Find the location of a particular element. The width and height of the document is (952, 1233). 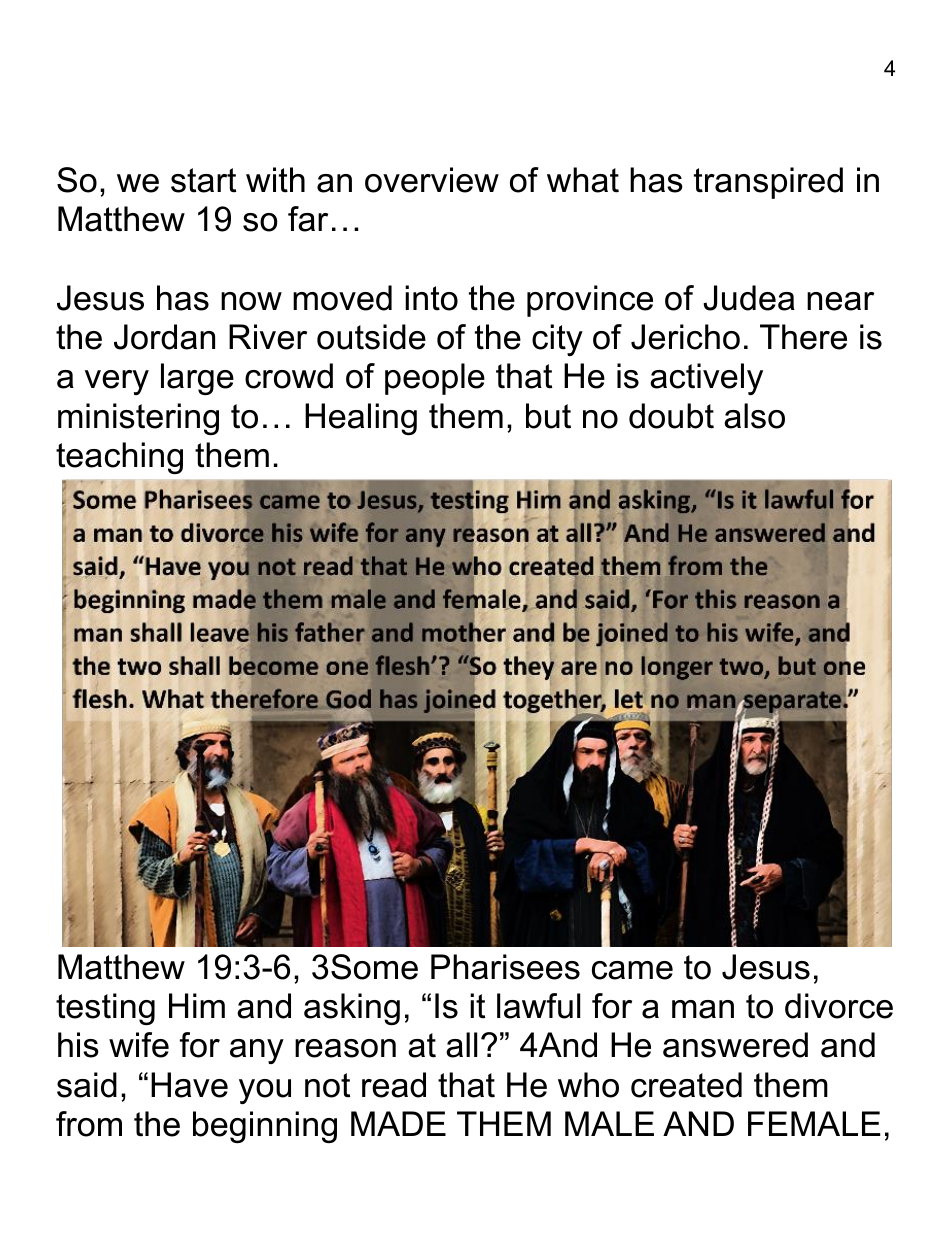

start is located at coordinates (203, 180).
